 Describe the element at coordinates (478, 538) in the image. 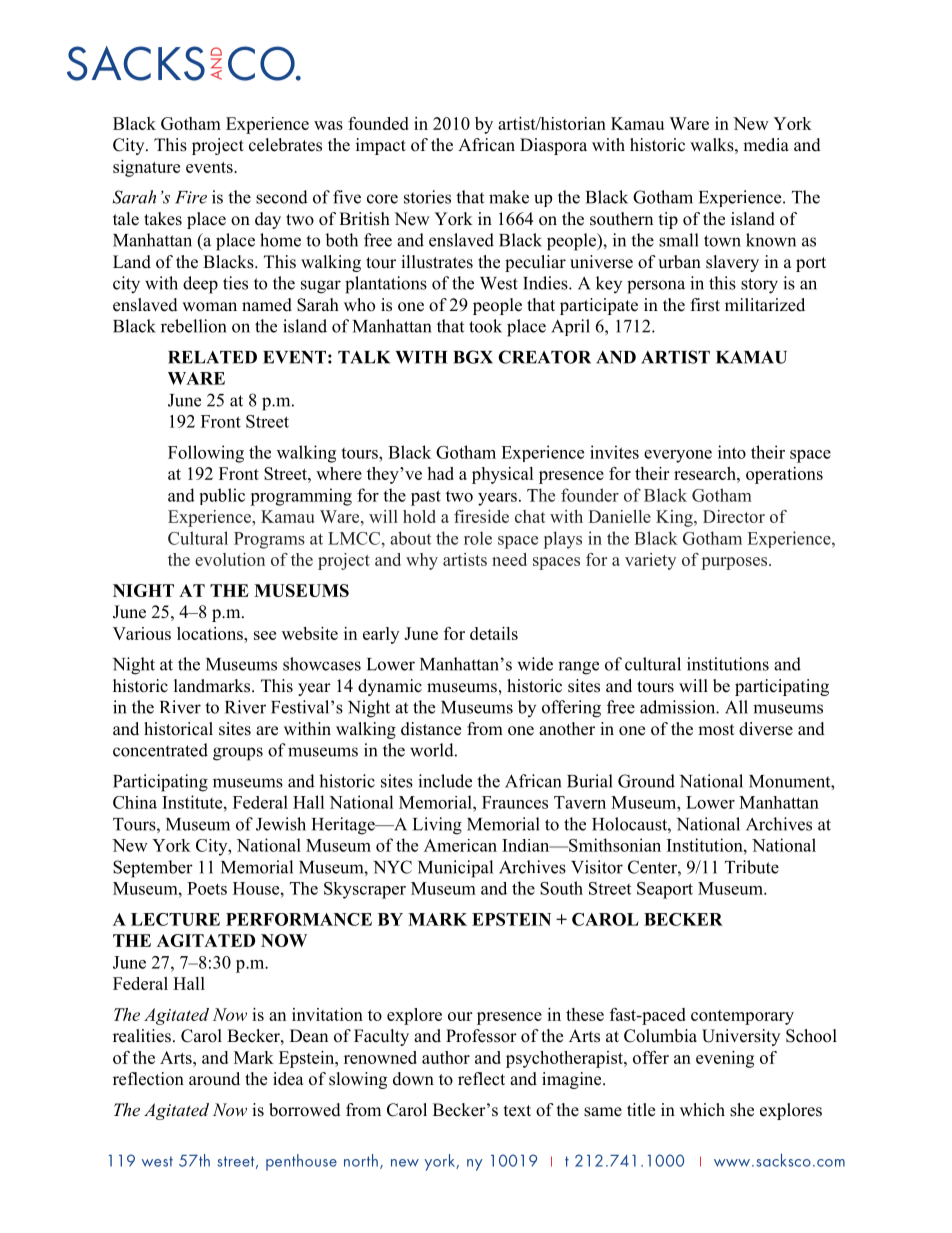

I see `role` at that location.
